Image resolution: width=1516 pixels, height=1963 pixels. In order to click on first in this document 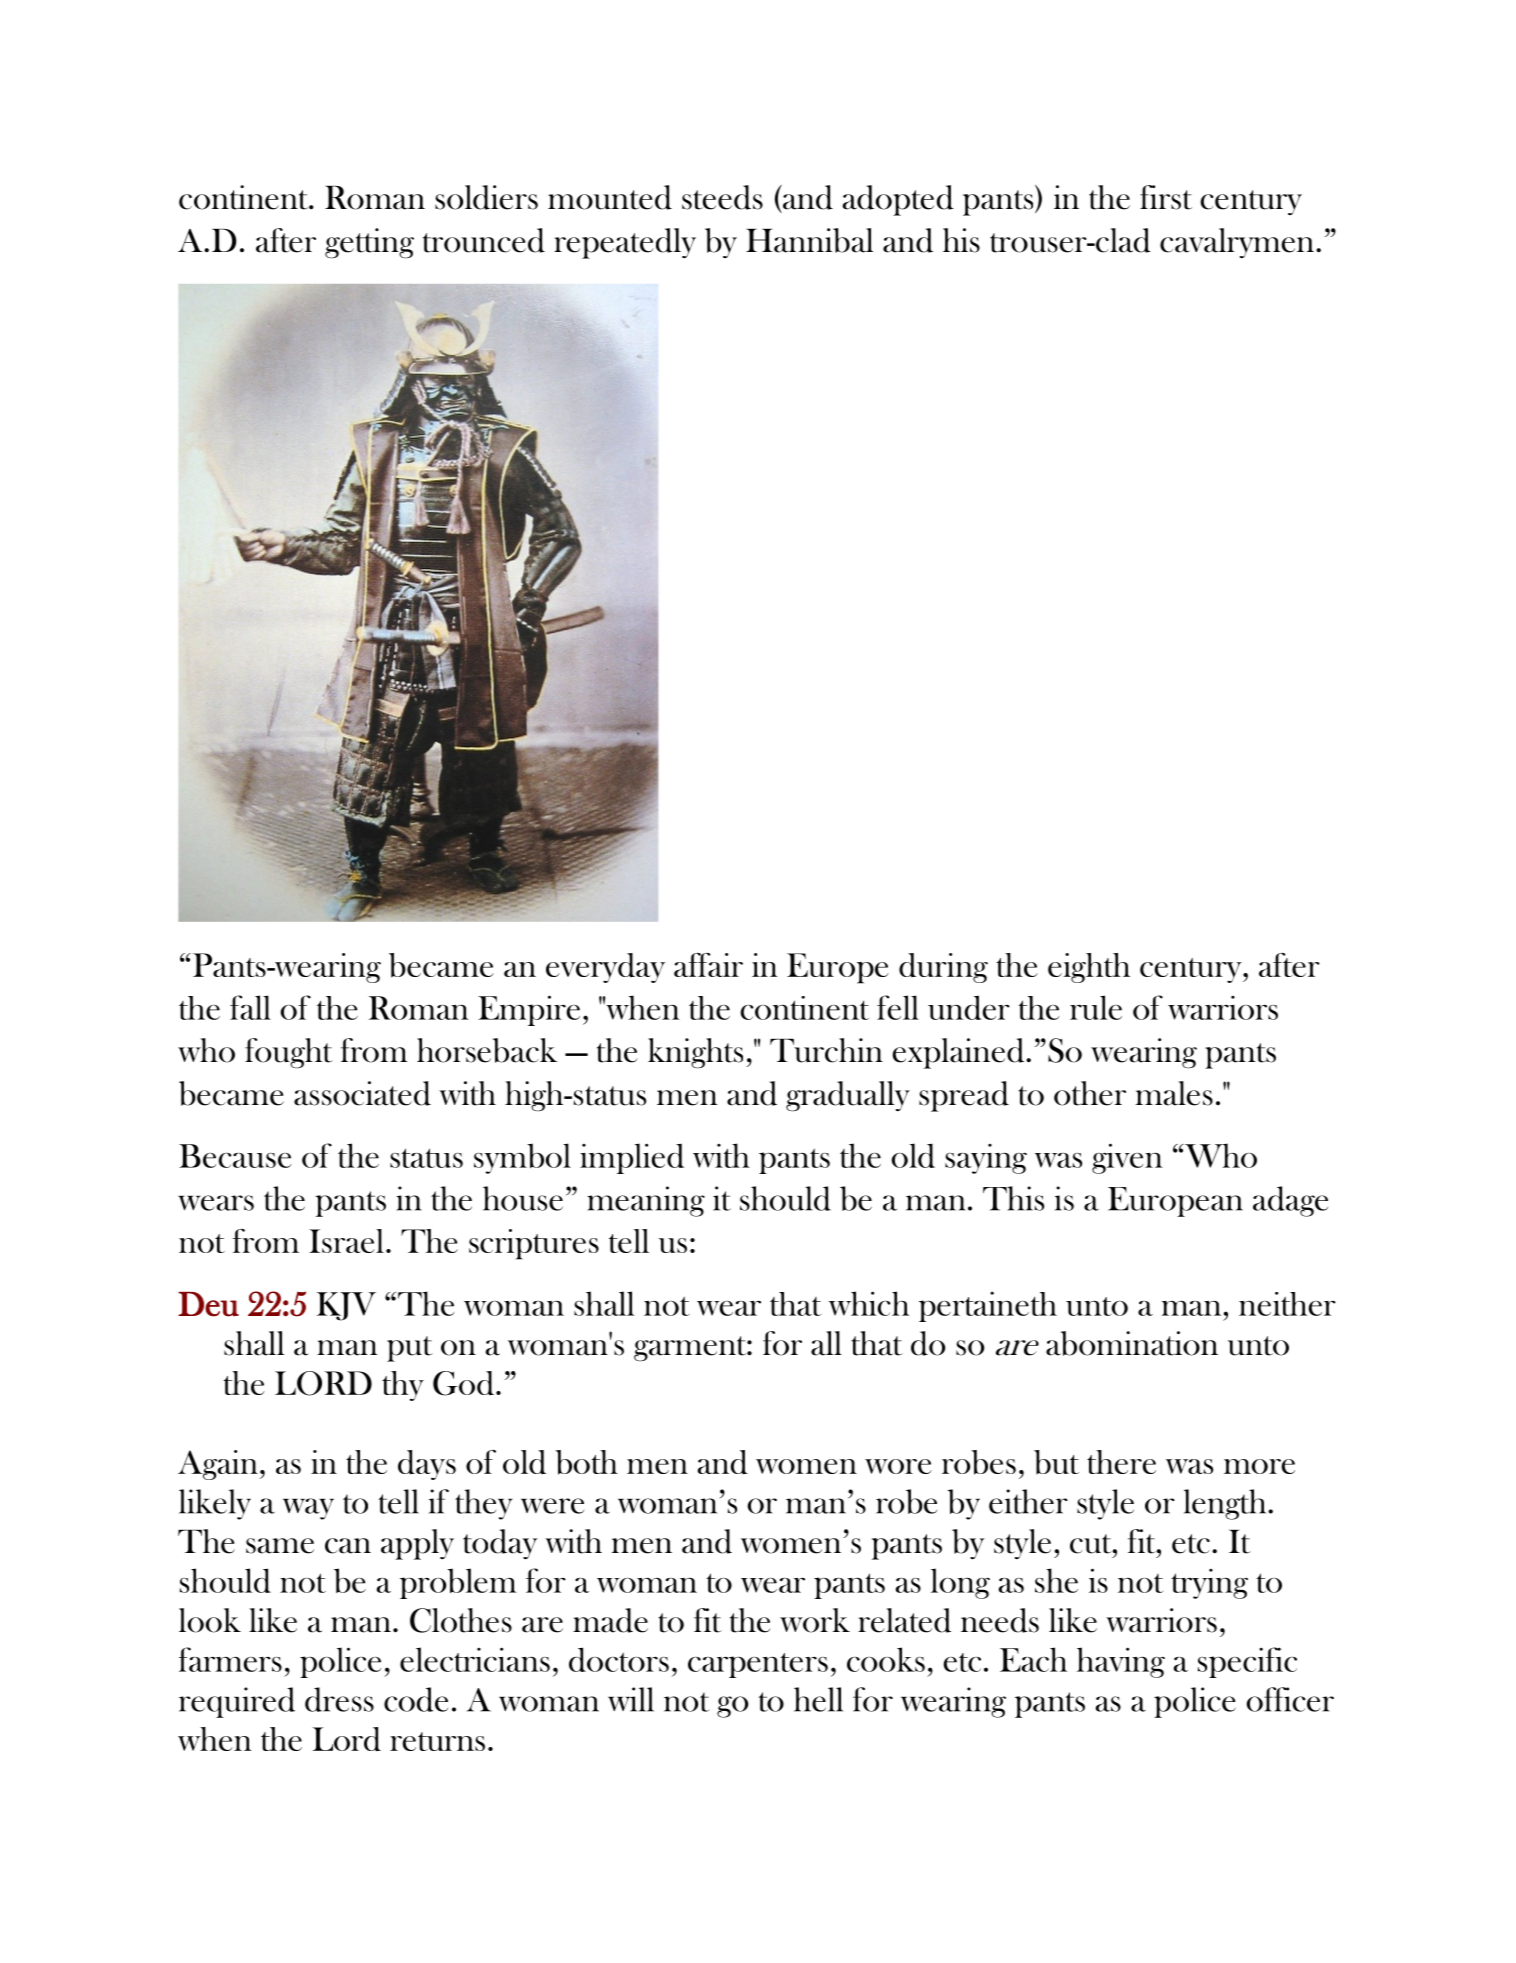, I will do `click(1166, 197)`.
